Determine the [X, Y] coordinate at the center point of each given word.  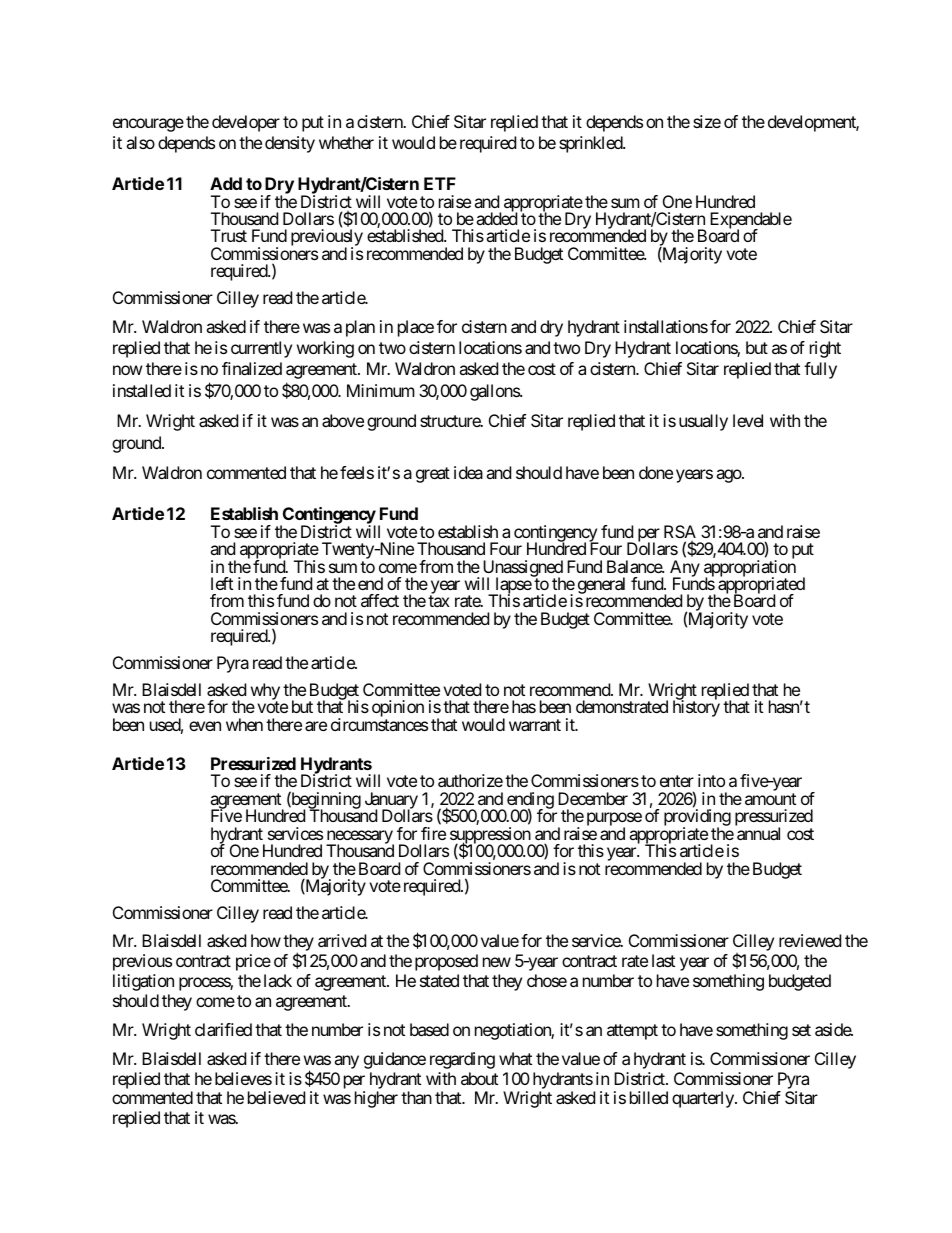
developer [246, 123]
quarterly [704, 1099]
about [479, 1078]
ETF [440, 183]
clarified [223, 1029]
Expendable [751, 221]
